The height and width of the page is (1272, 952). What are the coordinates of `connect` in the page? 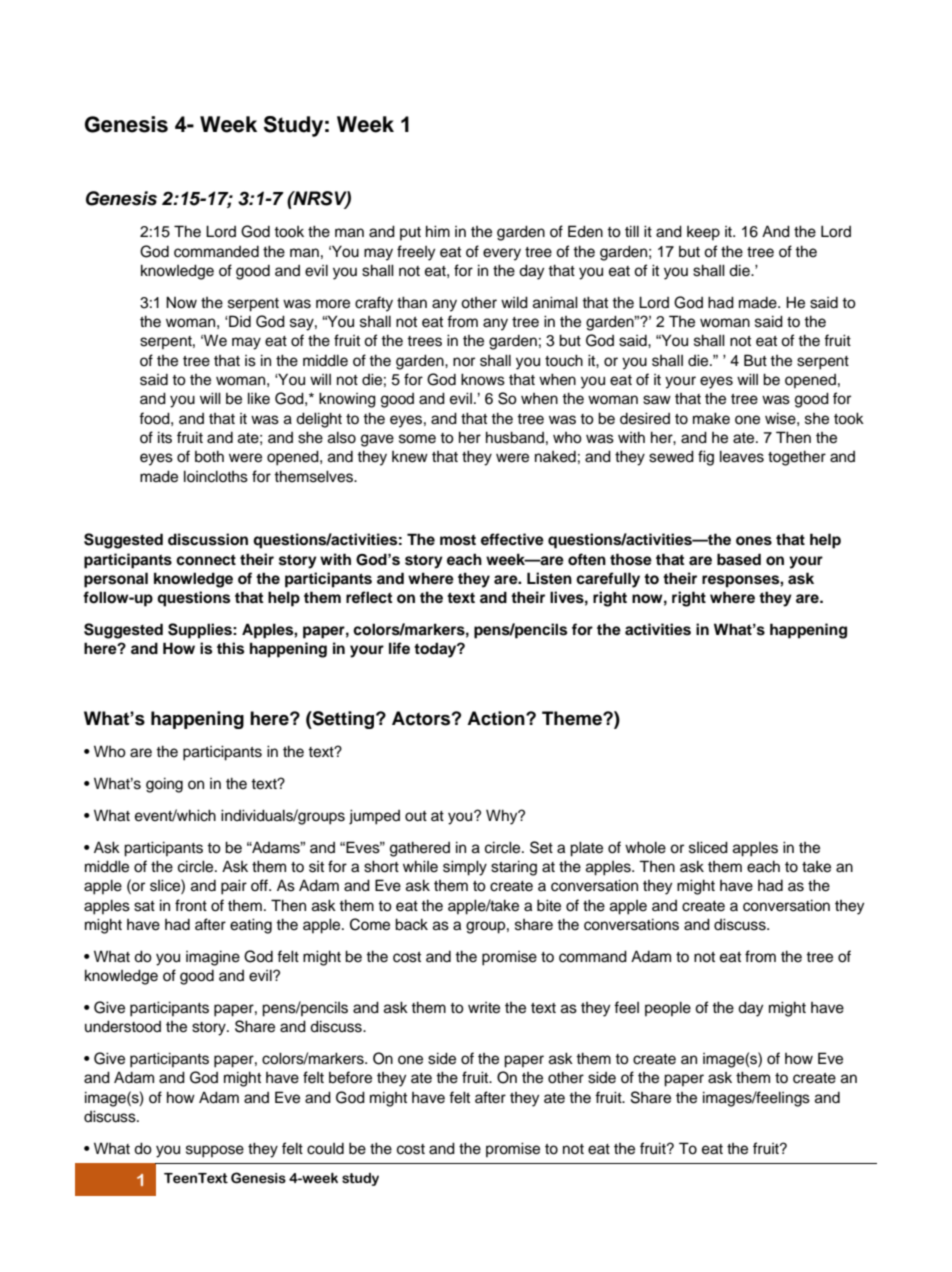 It's located at (206, 560).
